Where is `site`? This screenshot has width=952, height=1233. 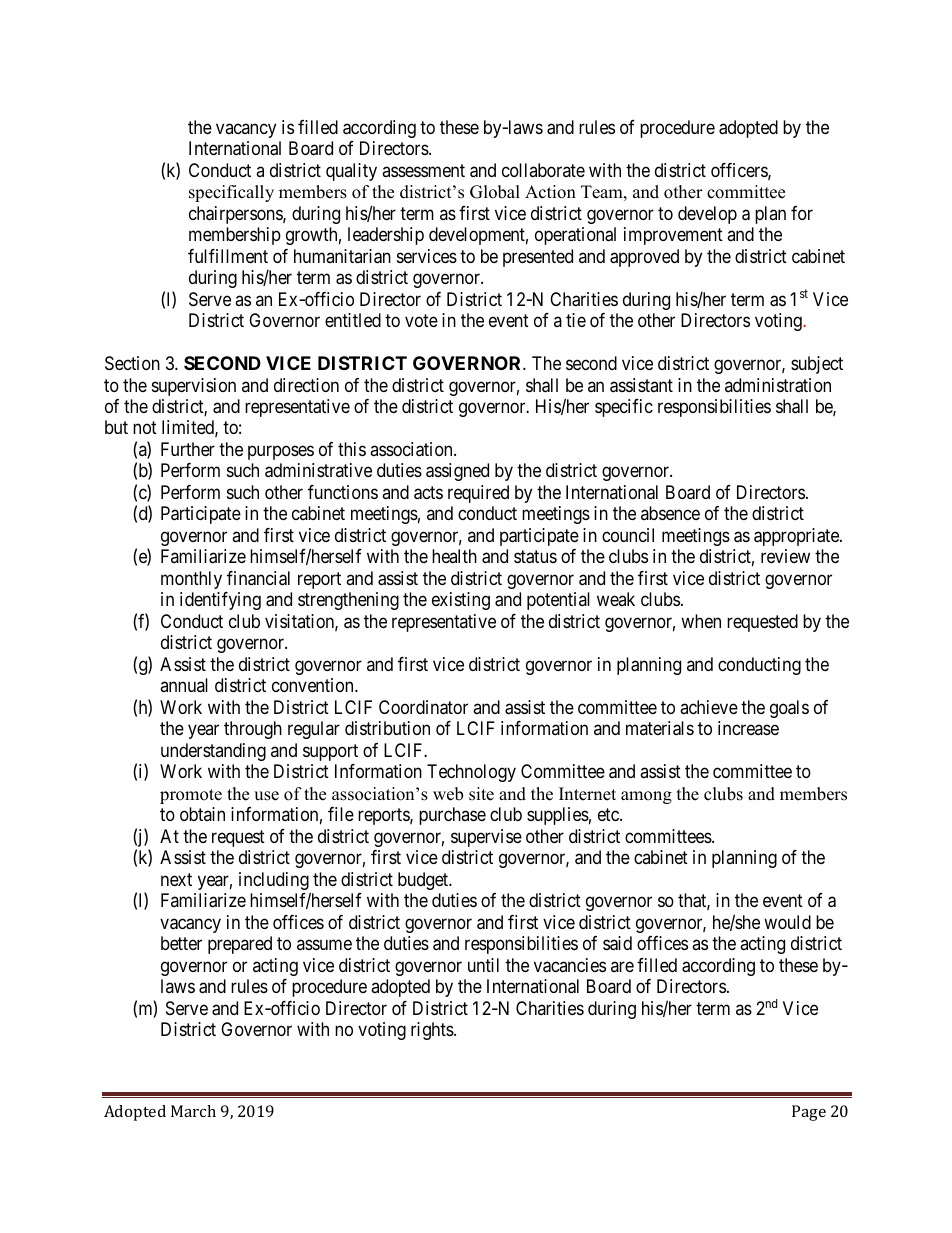 site is located at coordinates (481, 794).
